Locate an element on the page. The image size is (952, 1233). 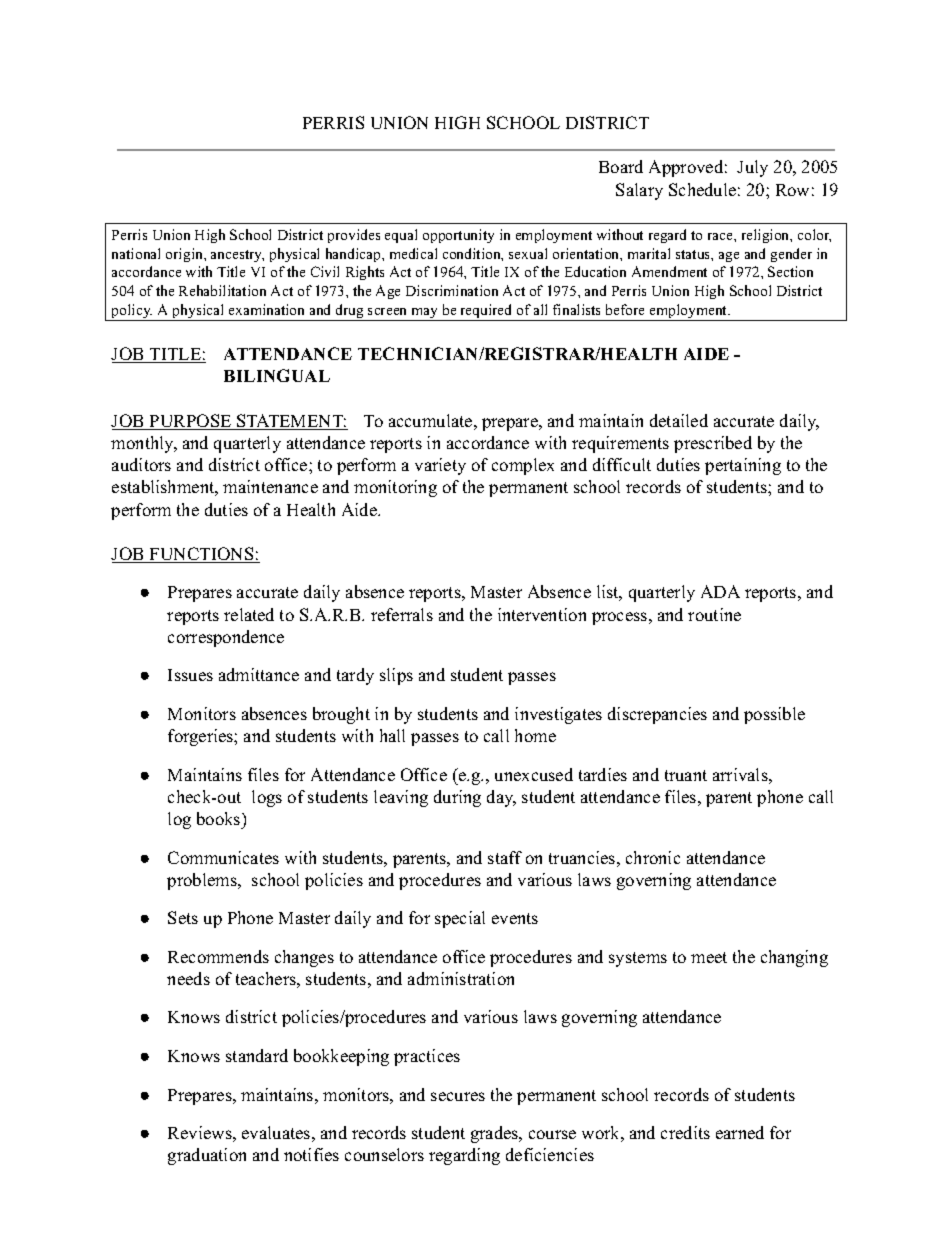
opportunity is located at coordinates (458, 236).
